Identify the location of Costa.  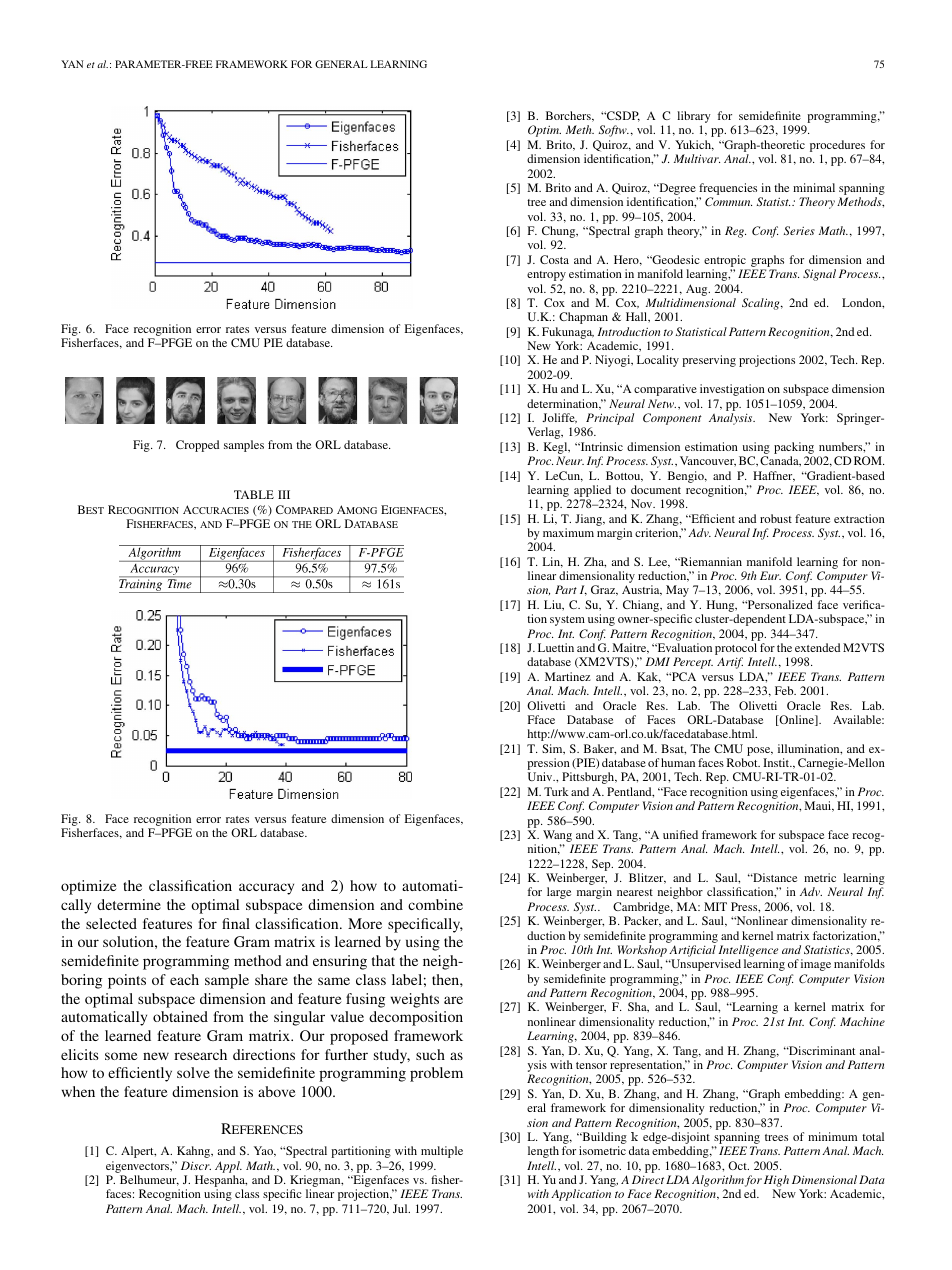
(554, 259).
